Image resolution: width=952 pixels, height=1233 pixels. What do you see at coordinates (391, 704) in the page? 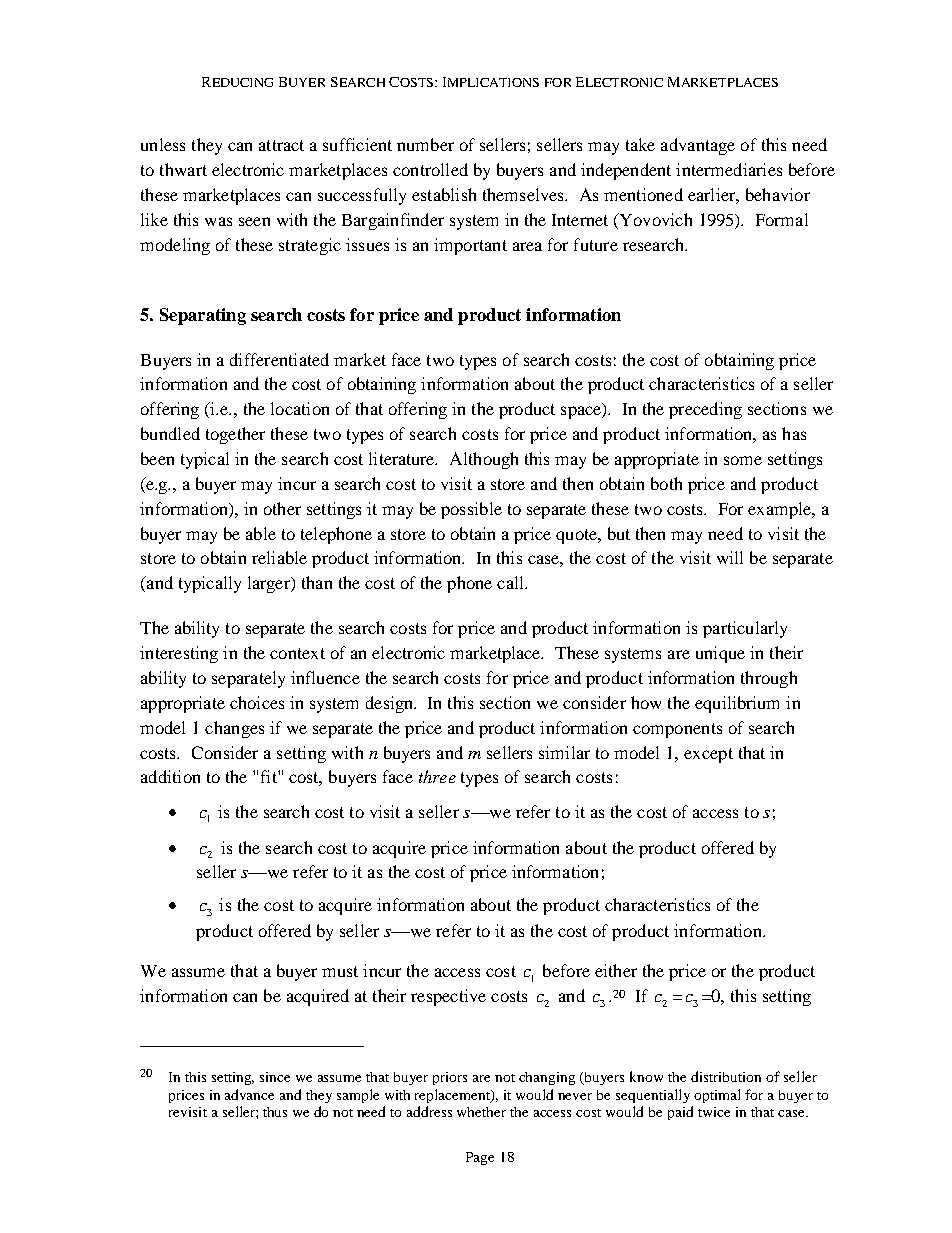
I see `design` at bounding box center [391, 704].
